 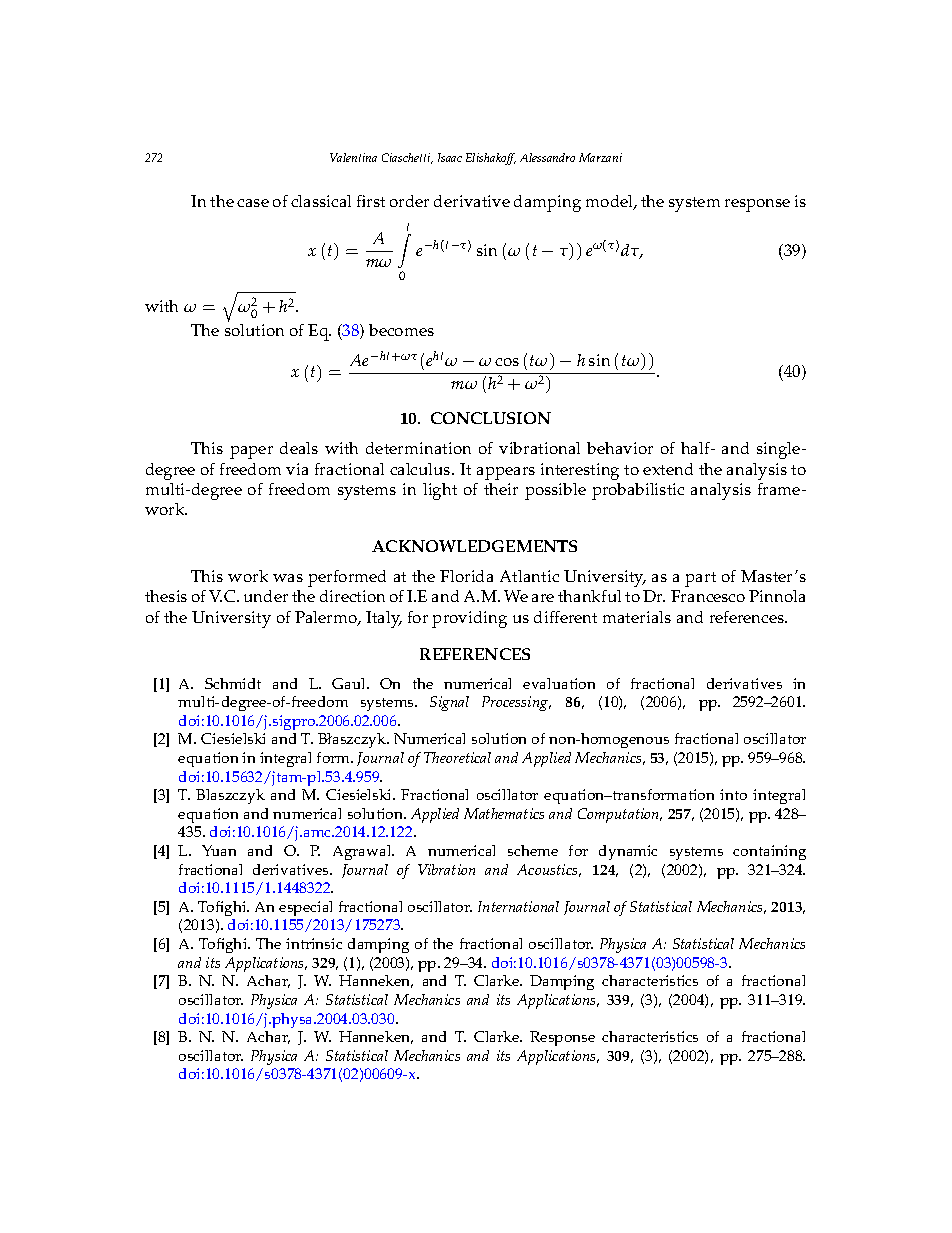 I want to click on Alessandro, so click(x=547, y=157).
